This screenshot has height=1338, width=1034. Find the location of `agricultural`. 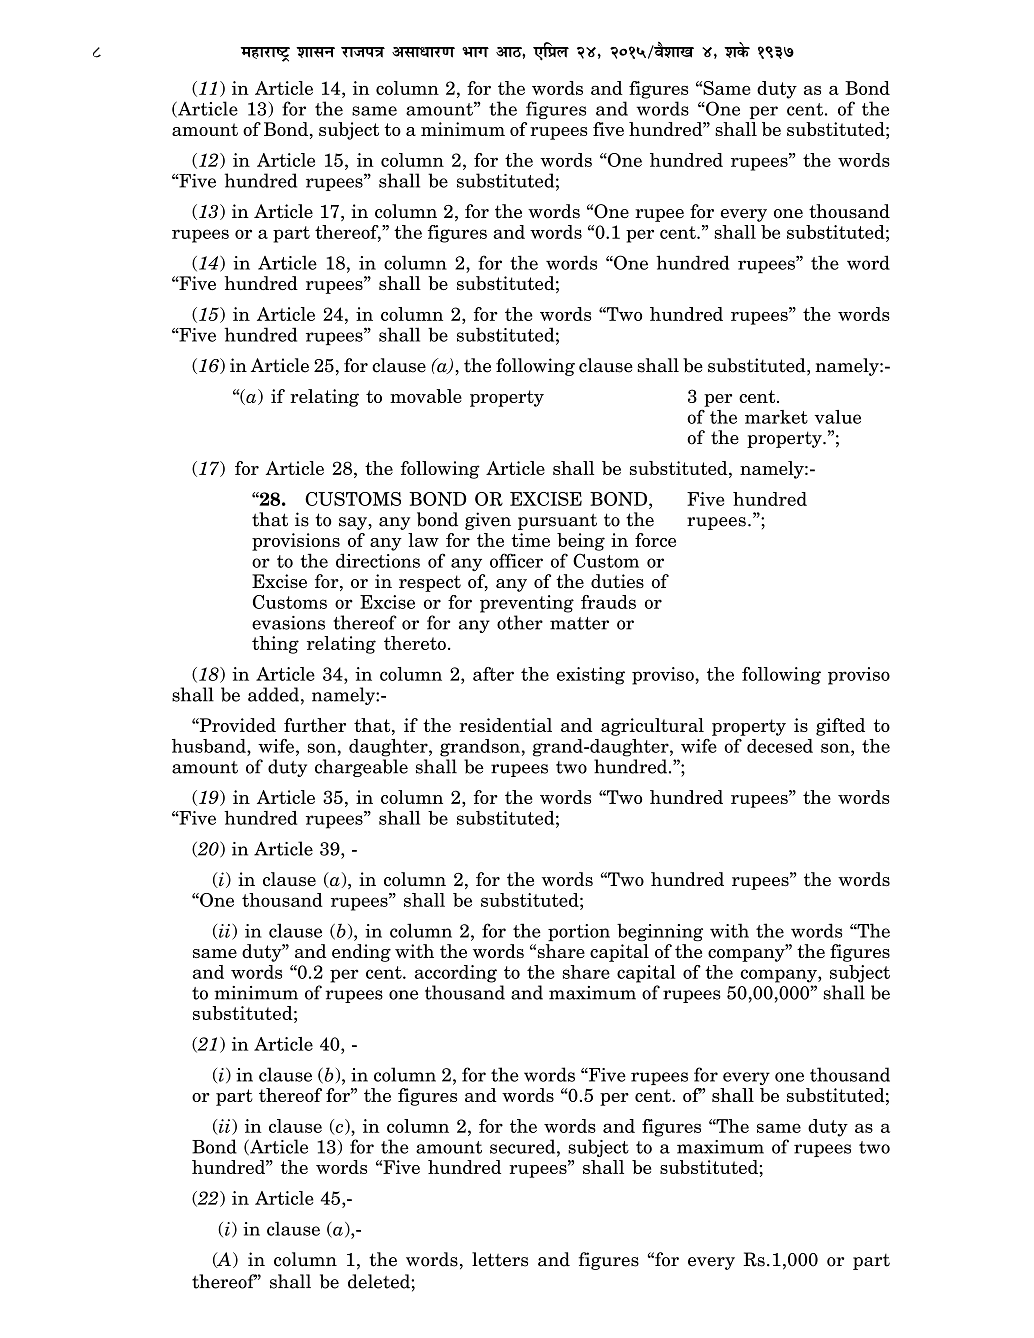

agricultural is located at coordinates (652, 727).
